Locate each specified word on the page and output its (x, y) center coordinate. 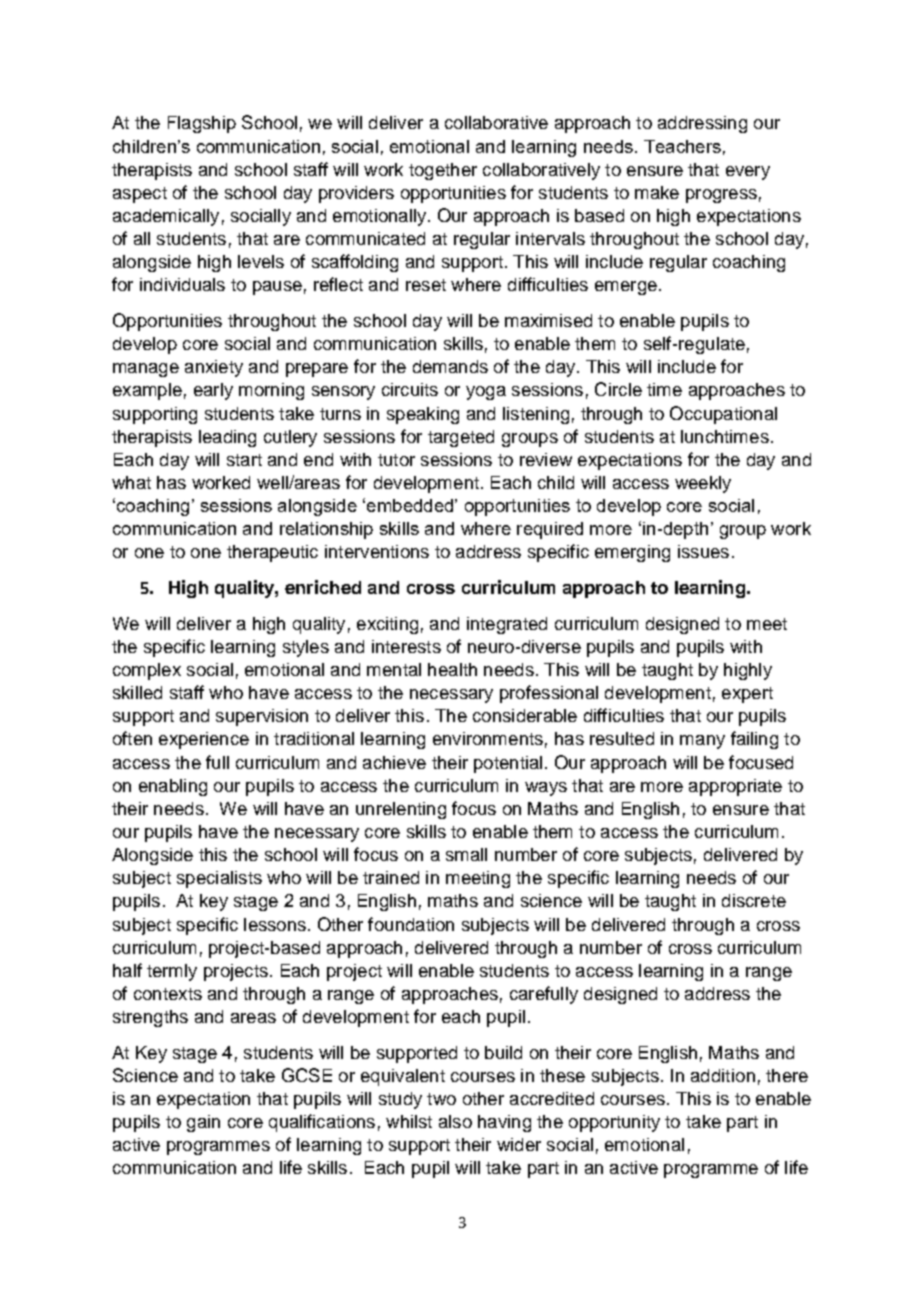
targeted (461, 438)
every (748, 173)
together (443, 171)
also (455, 1121)
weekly (703, 484)
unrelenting (401, 810)
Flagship (202, 124)
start (244, 460)
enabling (173, 787)
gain (203, 1123)
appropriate (735, 787)
